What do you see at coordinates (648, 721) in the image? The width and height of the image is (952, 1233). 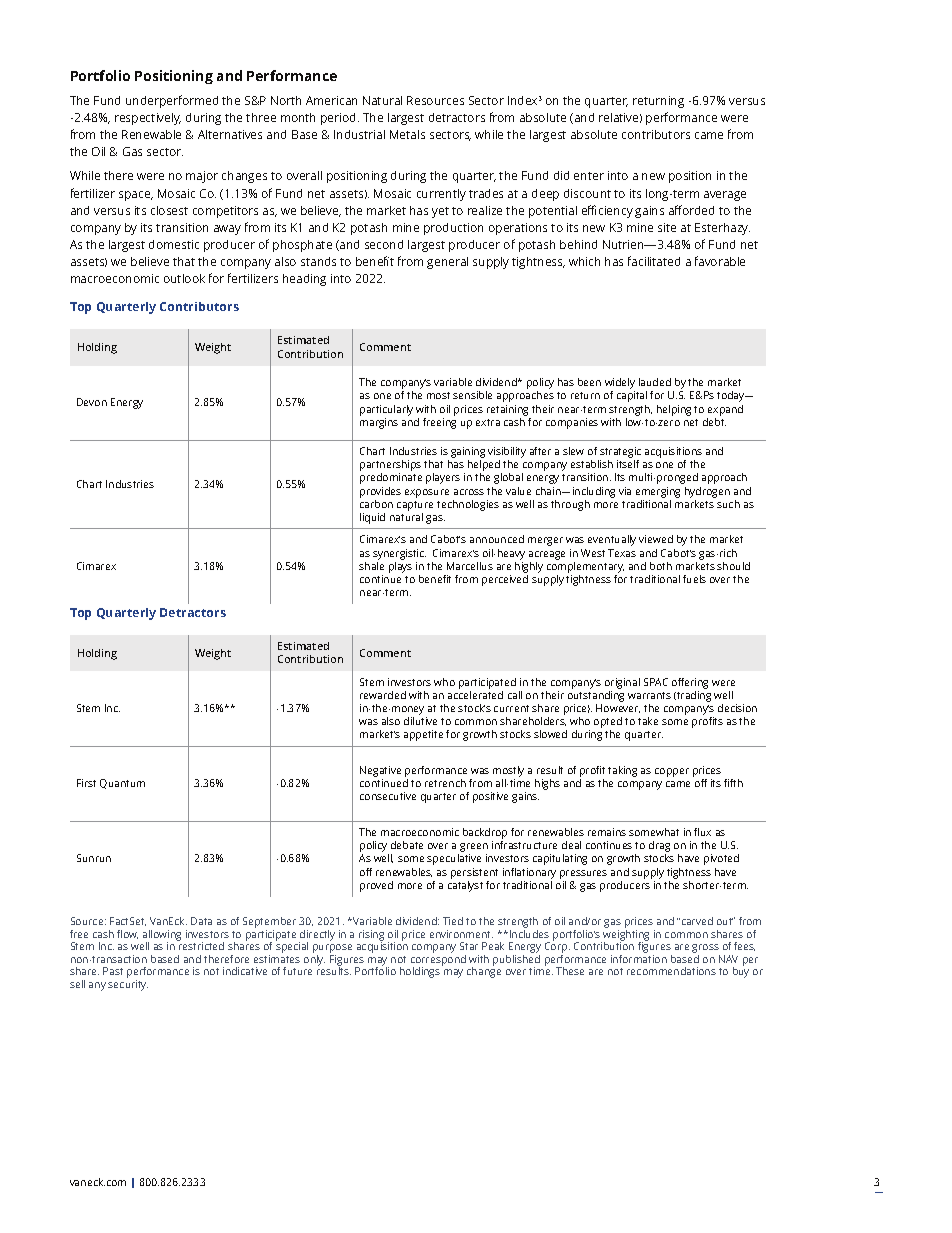 I see `take` at bounding box center [648, 721].
